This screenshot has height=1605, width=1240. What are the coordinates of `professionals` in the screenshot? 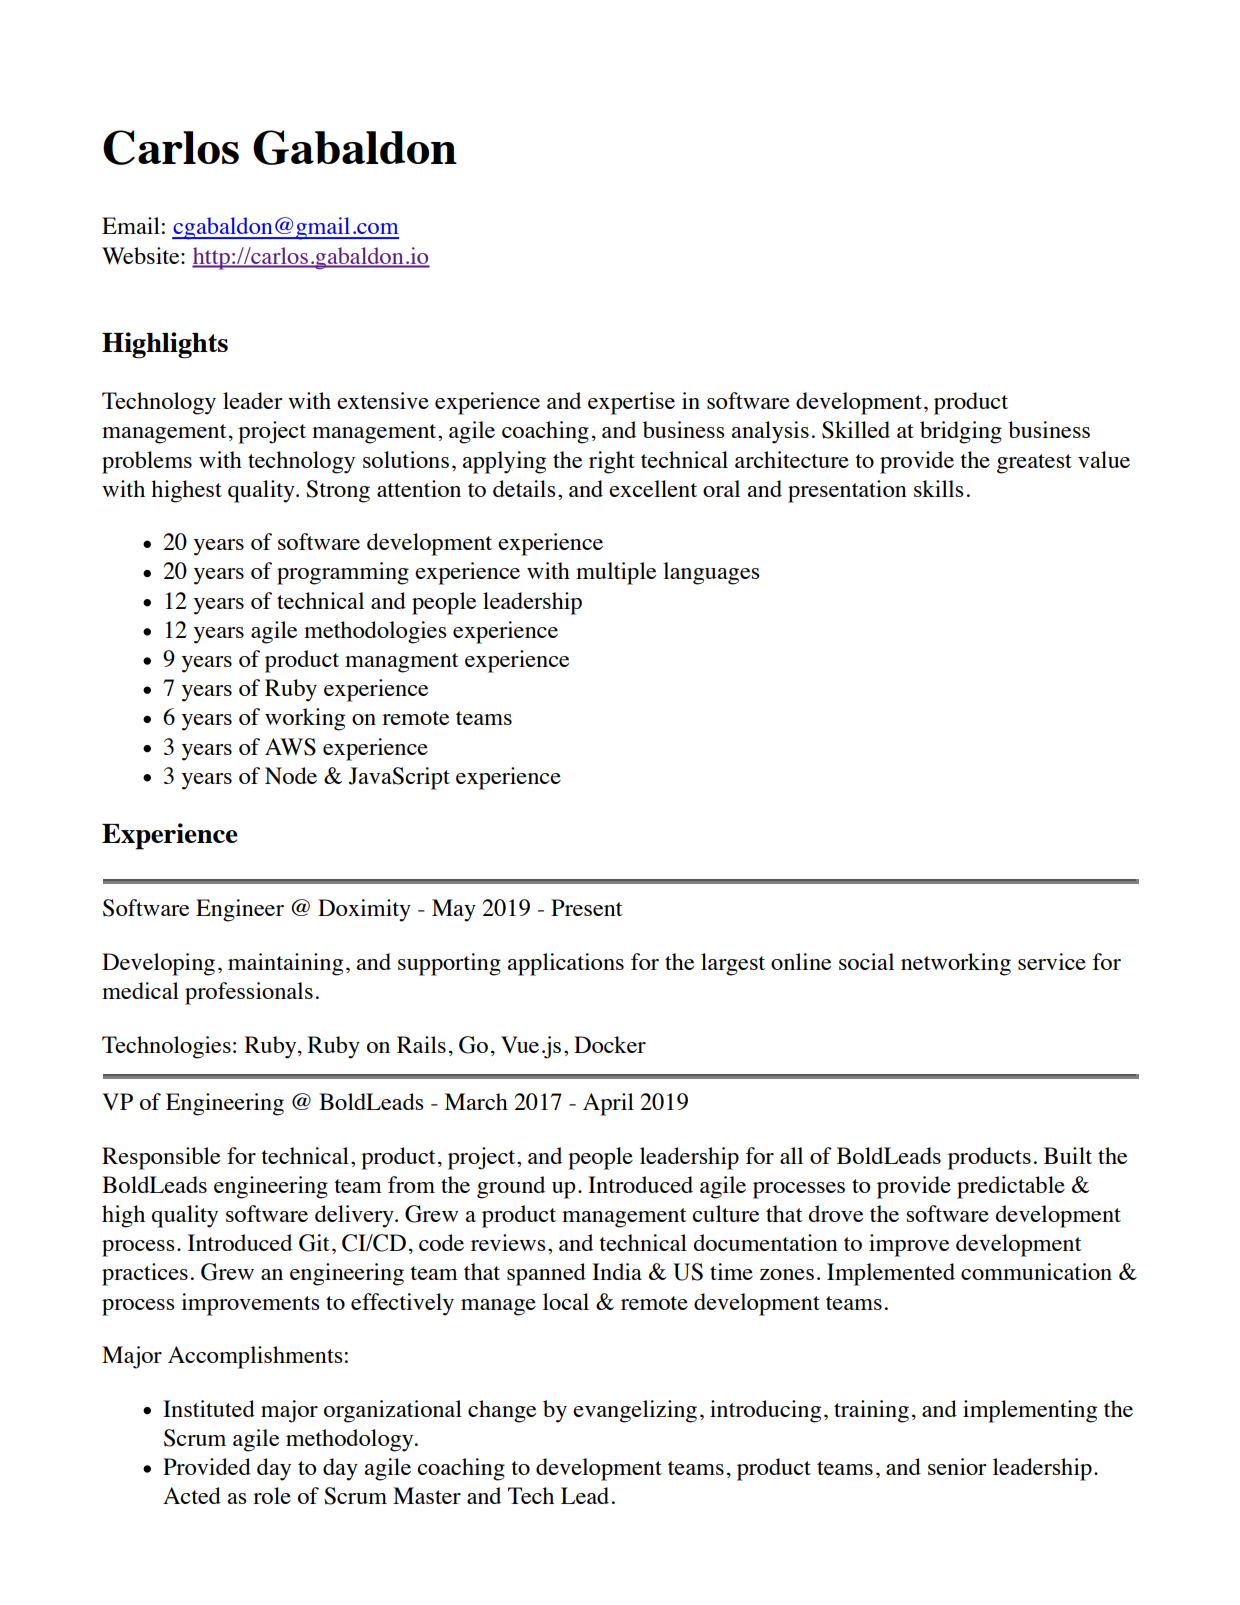 It's located at (249, 993).
